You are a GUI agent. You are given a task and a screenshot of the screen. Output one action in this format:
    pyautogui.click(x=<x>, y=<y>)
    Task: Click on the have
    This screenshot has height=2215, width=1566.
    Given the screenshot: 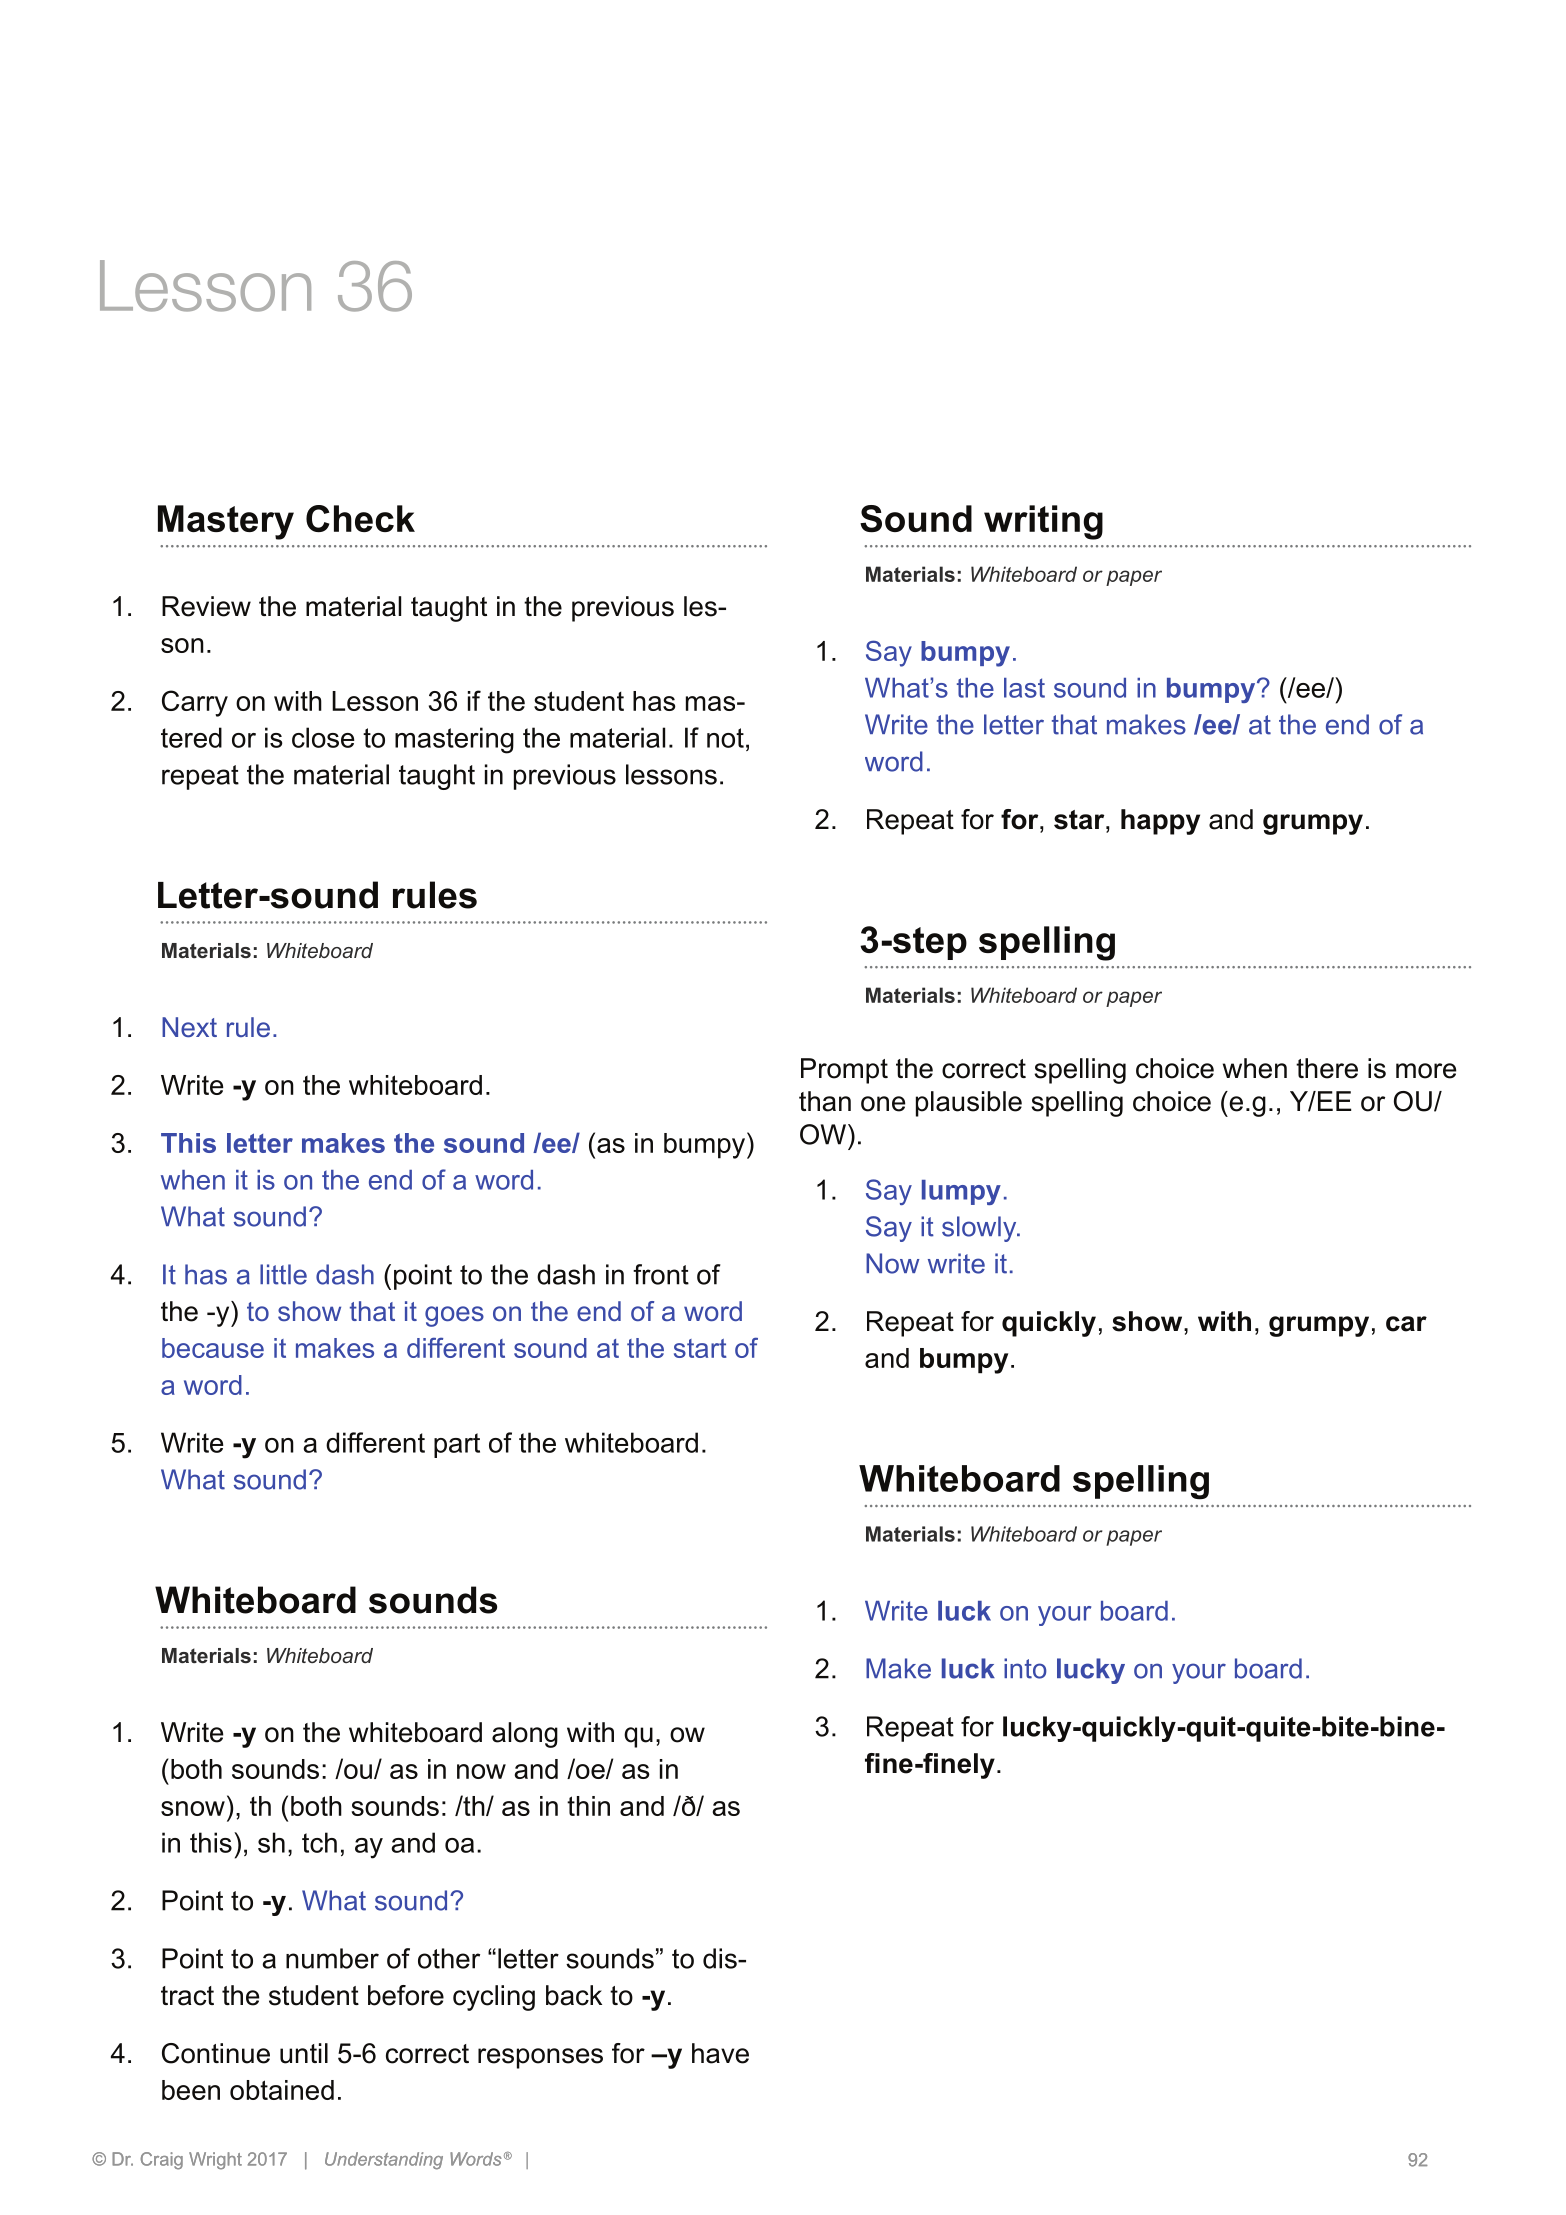 What is the action you would take?
    pyautogui.click(x=720, y=2053)
